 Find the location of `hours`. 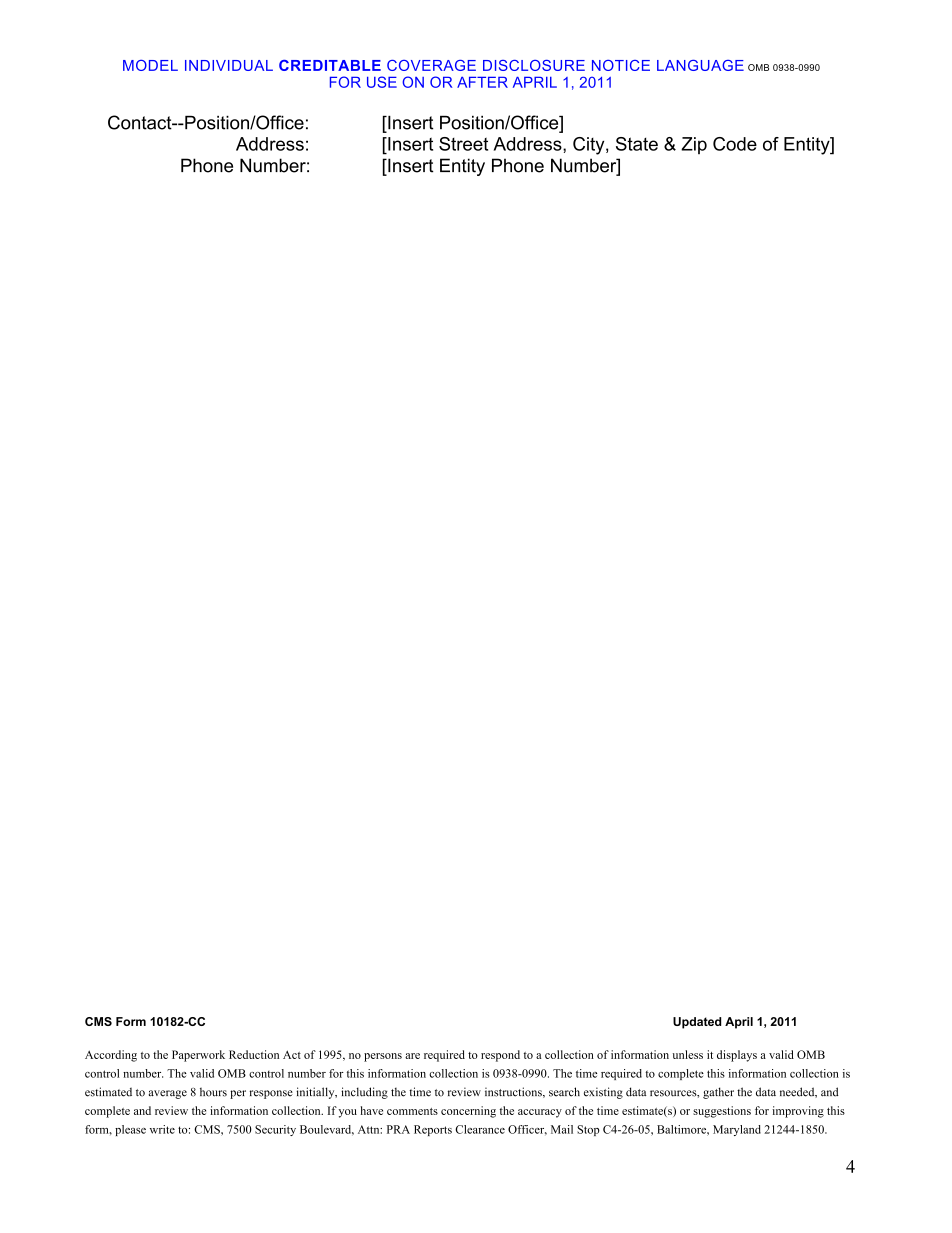

hours is located at coordinates (213, 1092).
